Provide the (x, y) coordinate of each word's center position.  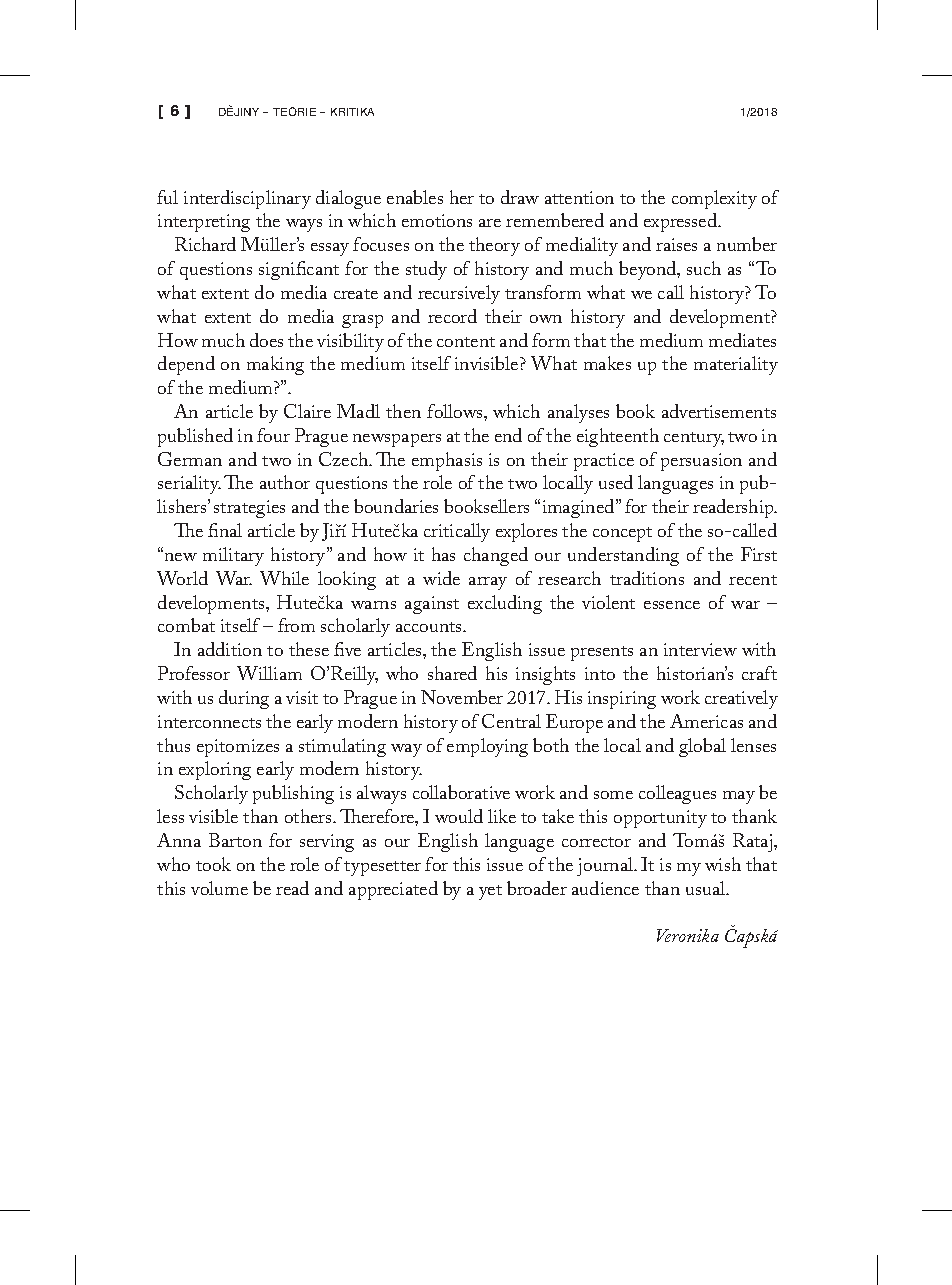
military (233, 556)
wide (441, 578)
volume (219, 888)
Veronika (688, 935)
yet (490, 892)
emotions (437, 220)
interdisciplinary (247, 199)
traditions (647, 578)
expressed (681, 222)
